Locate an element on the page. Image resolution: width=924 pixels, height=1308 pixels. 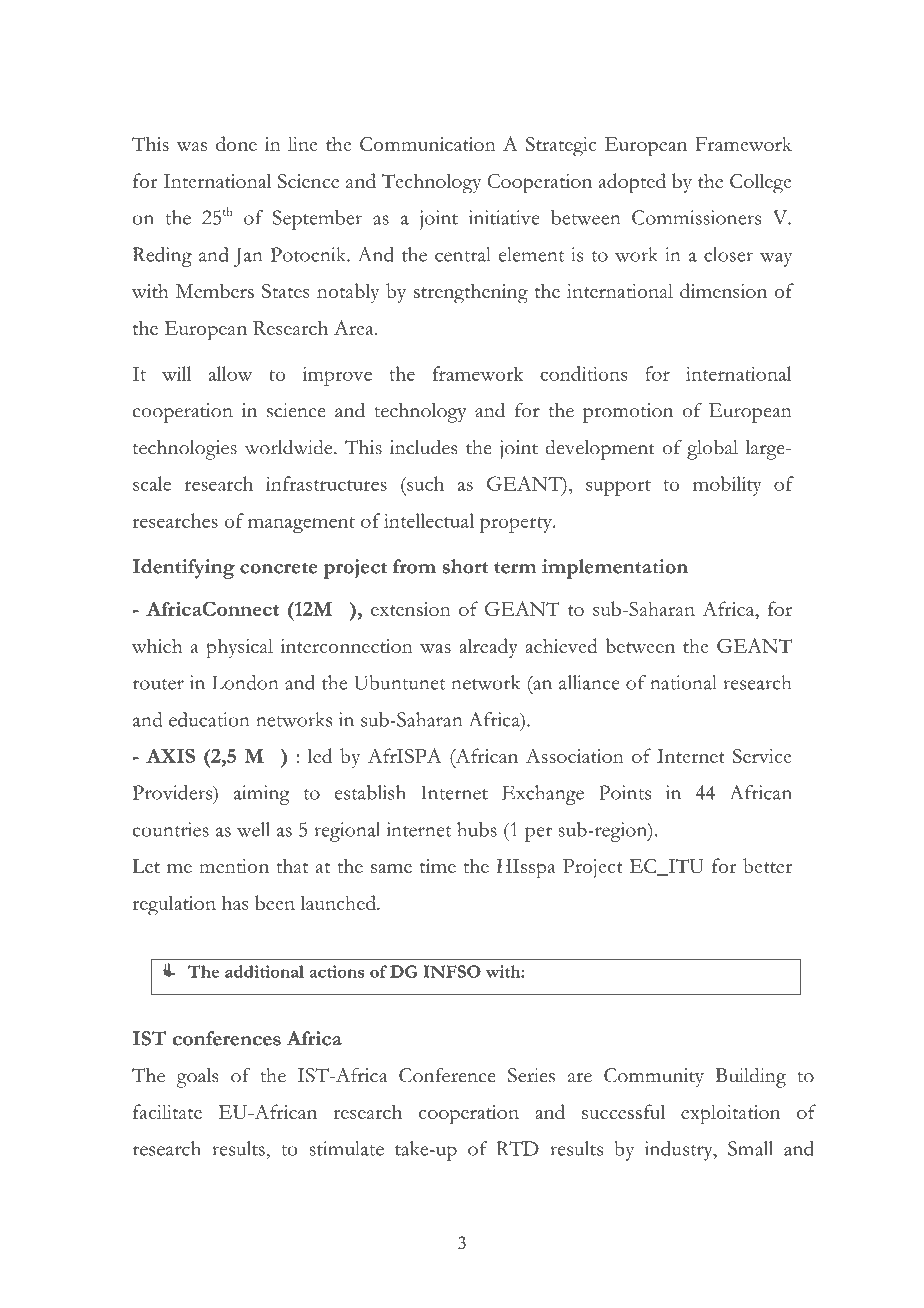
mobility is located at coordinates (727, 486).
